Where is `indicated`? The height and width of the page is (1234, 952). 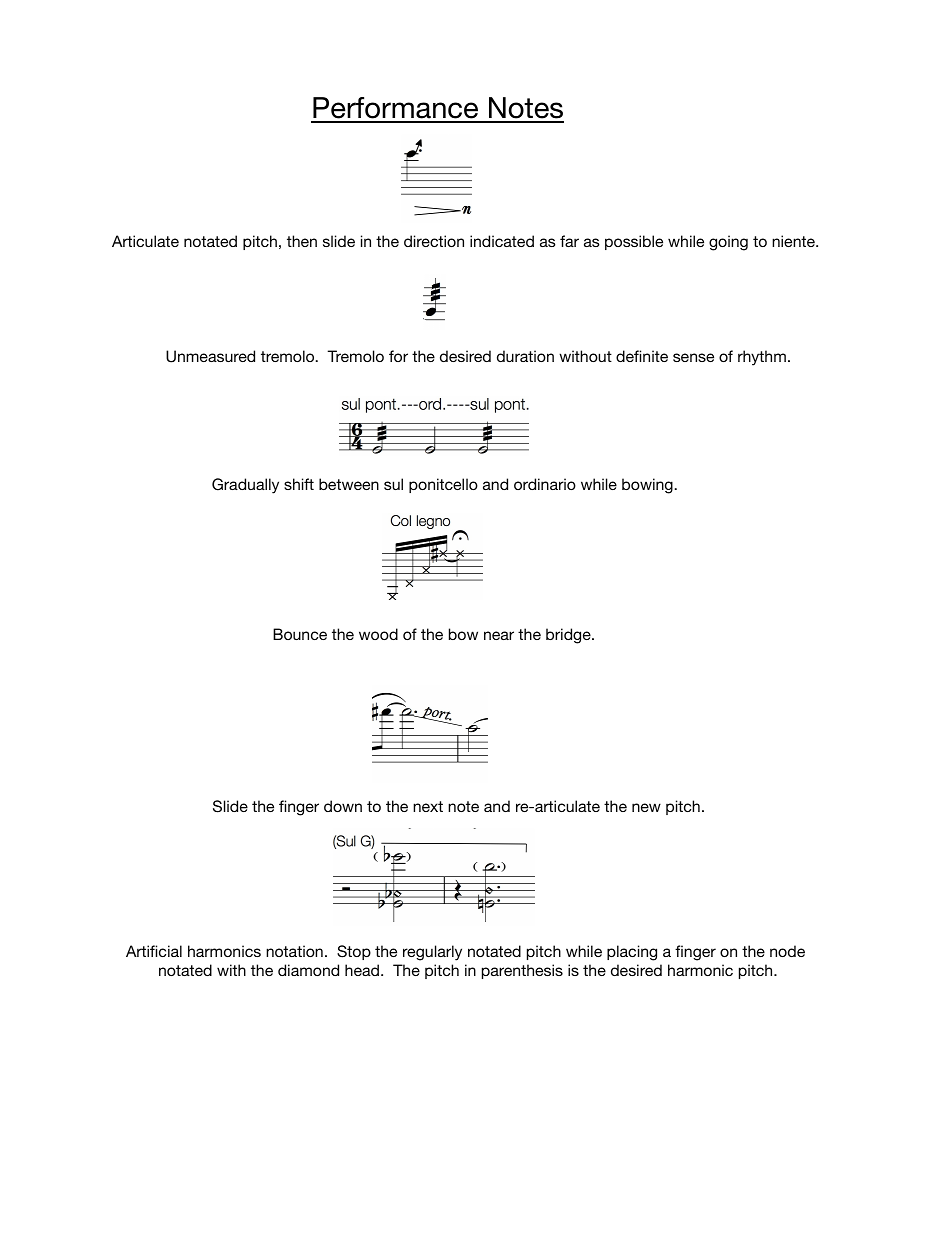
indicated is located at coordinates (502, 241).
